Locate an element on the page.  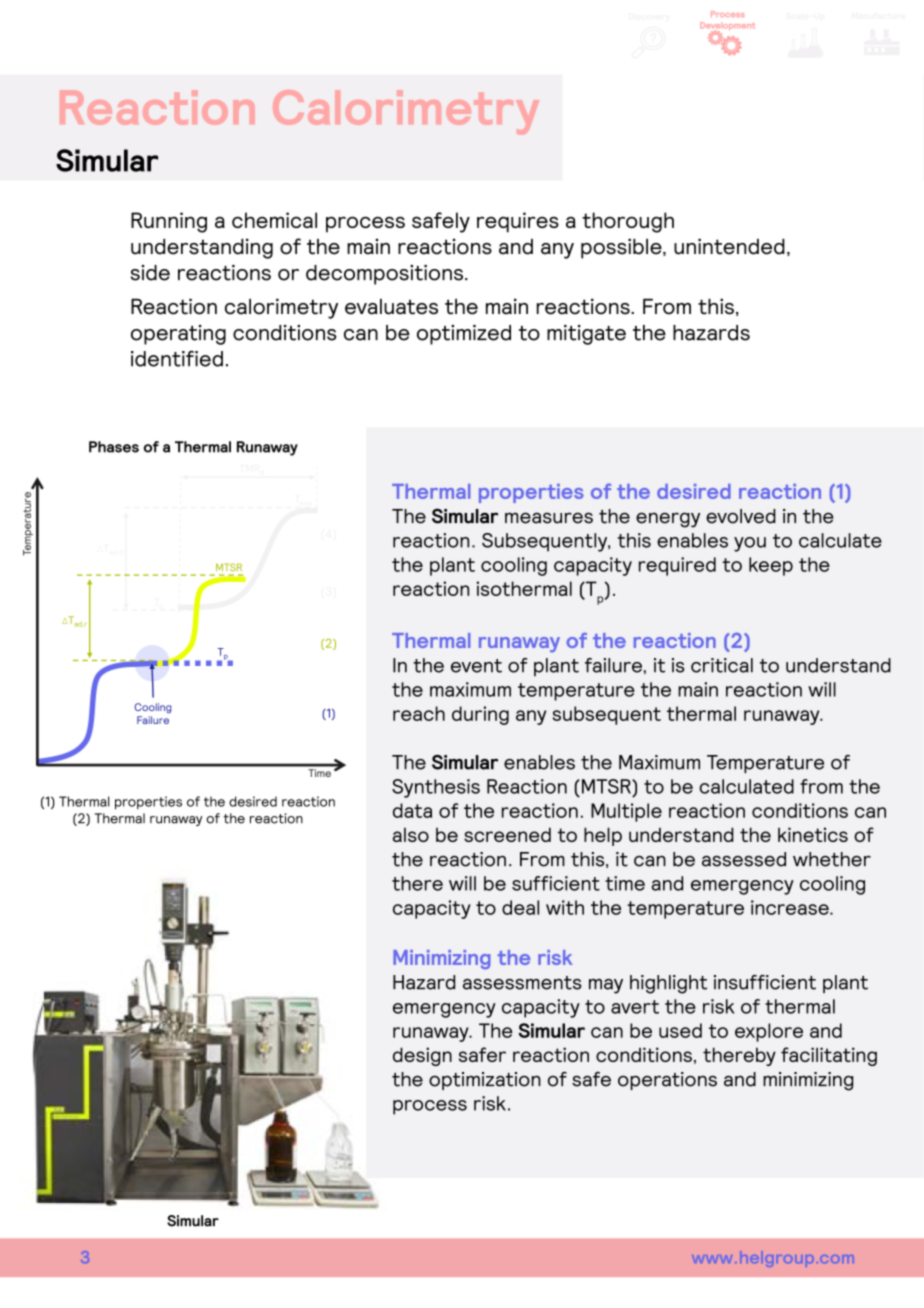
optimized is located at coordinates (464, 335).
